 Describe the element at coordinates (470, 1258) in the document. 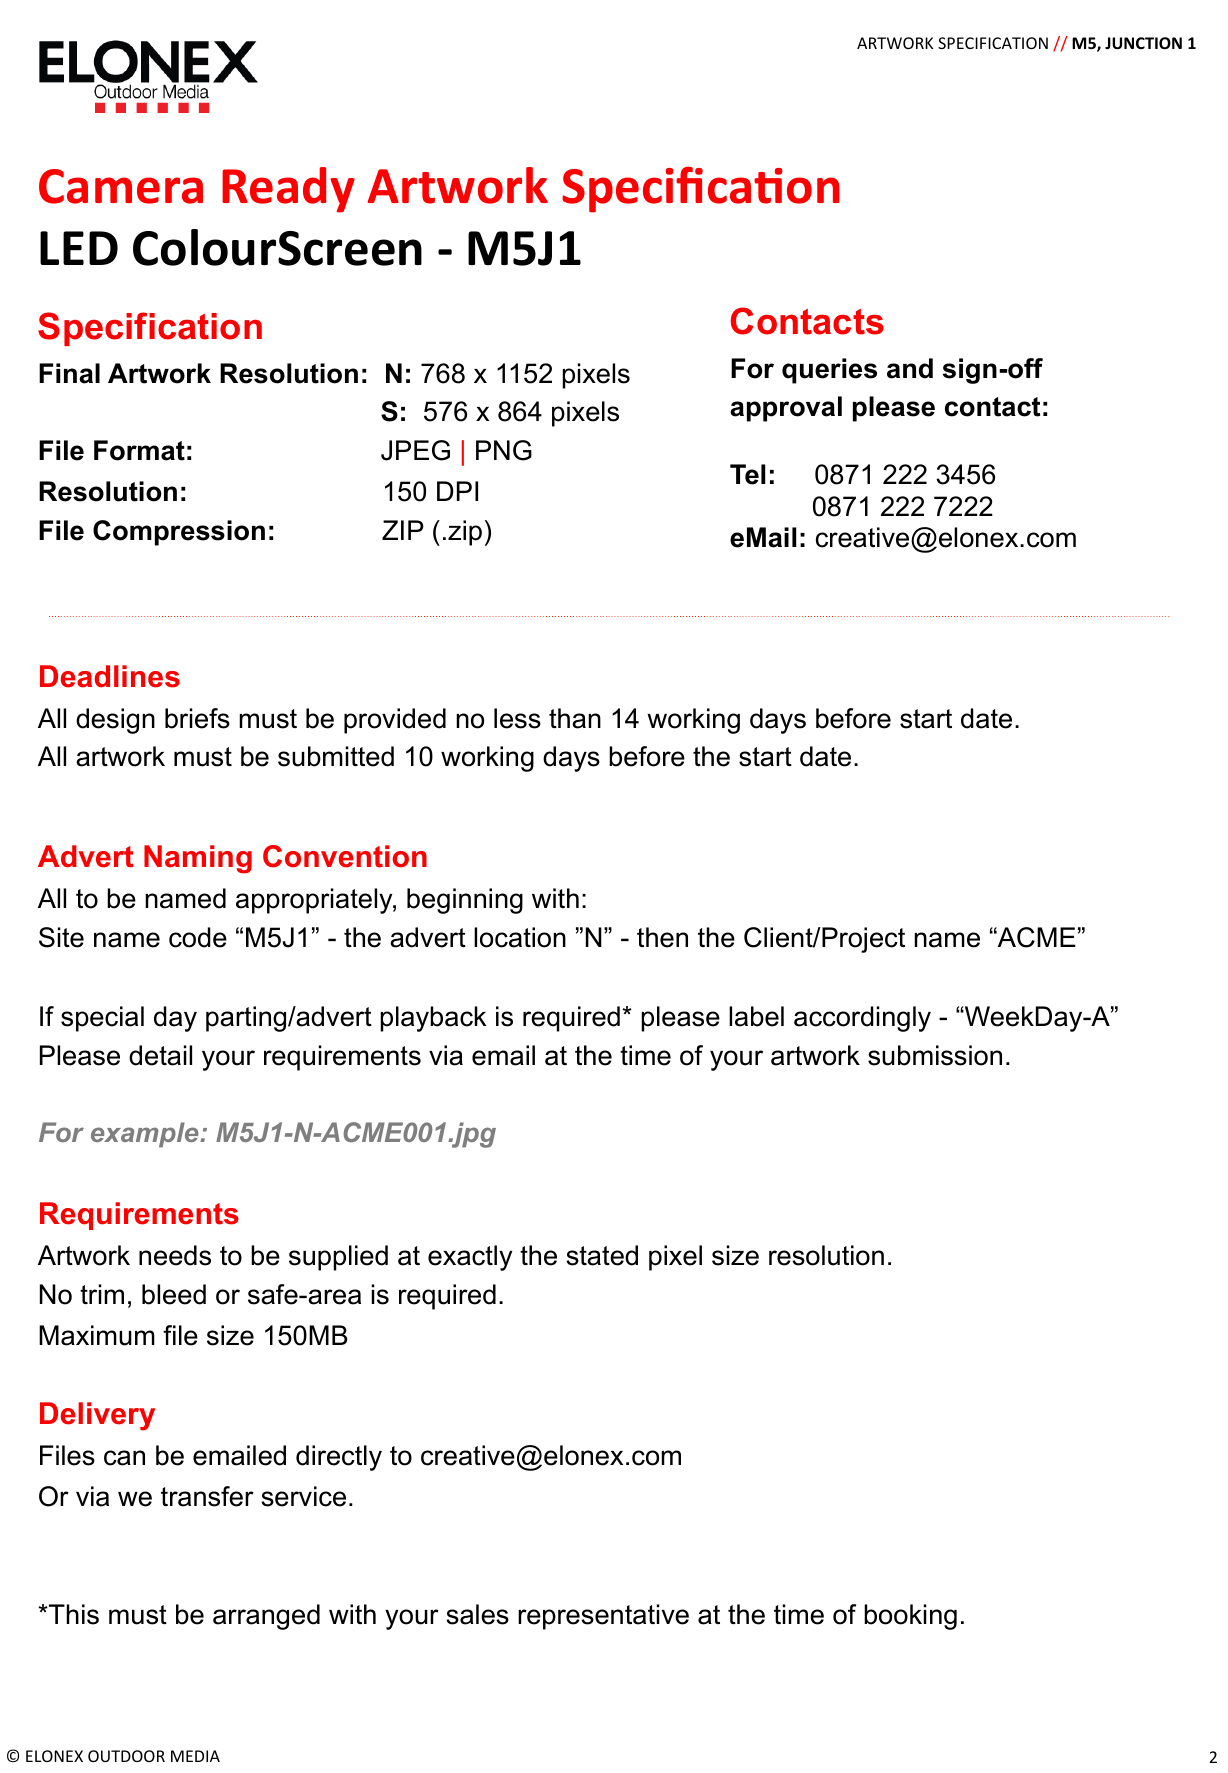

I see `exactly` at that location.
